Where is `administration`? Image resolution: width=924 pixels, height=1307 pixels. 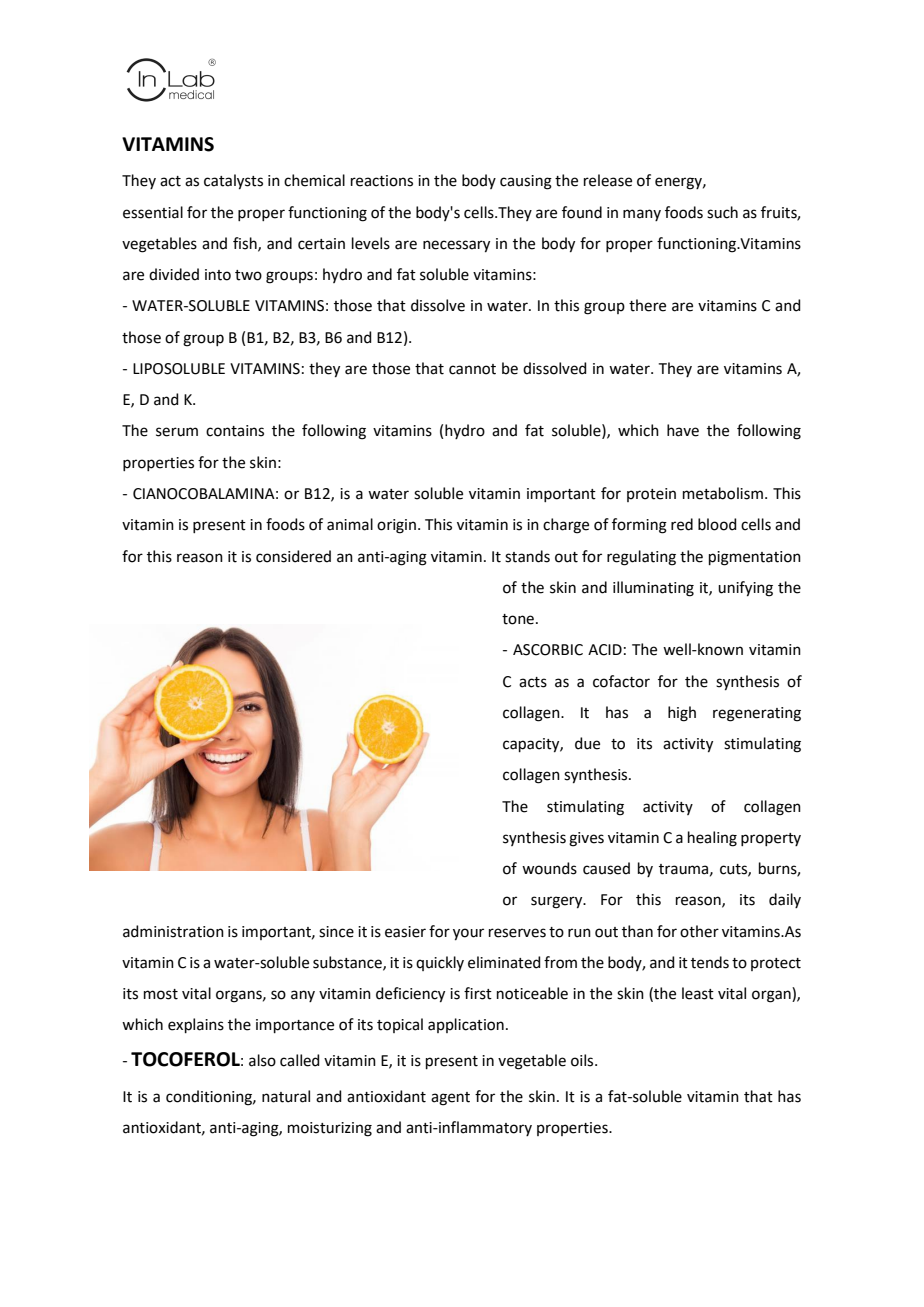
administration is located at coordinates (173, 931).
